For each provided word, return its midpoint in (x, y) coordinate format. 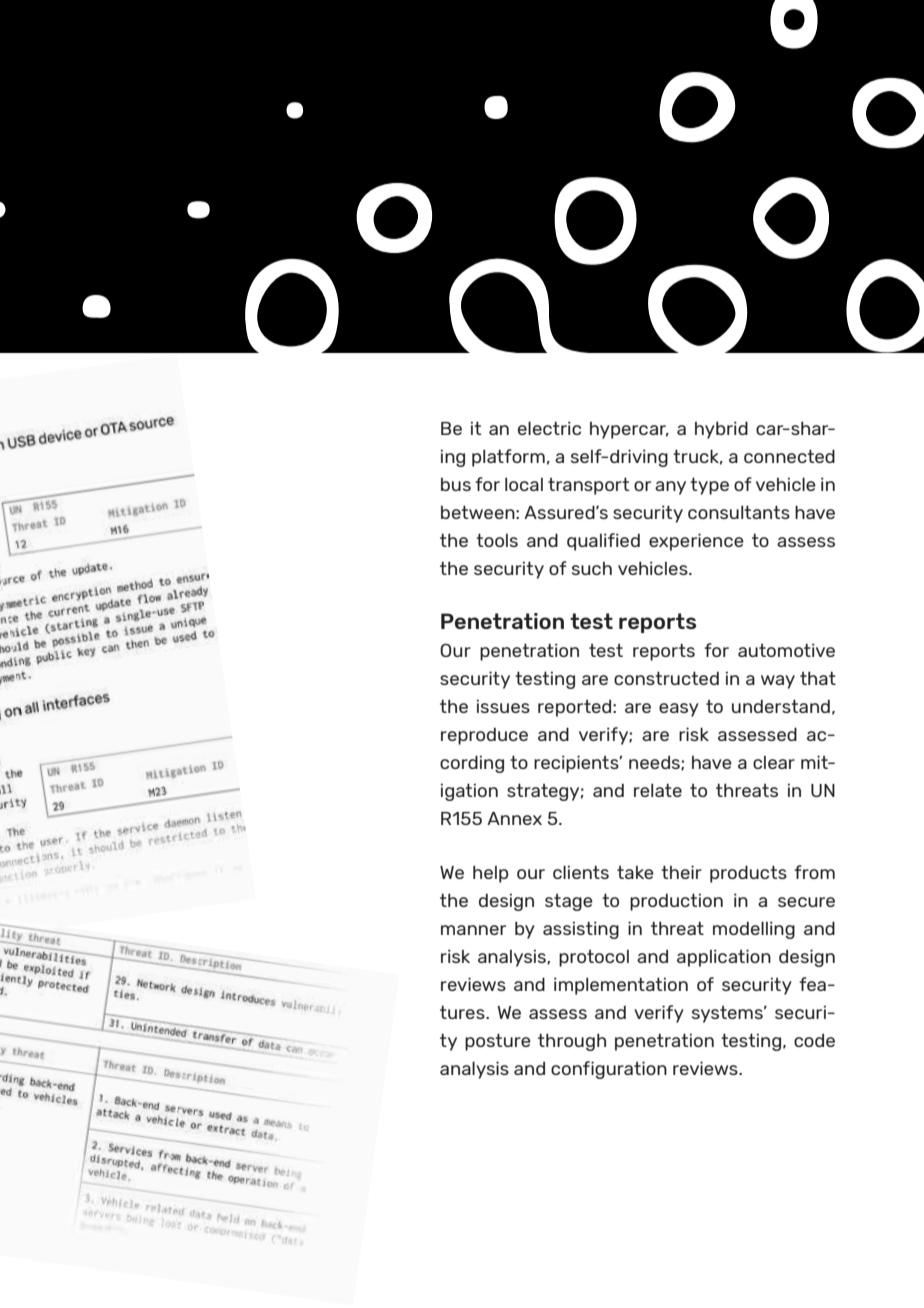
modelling (754, 930)
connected (789, 456)
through (572, 1042)
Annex (514, 818)
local (524, 484)
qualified (603, 542)
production (676, 902)
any (670, 488)
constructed (666, 678)
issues (503, 706)
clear (774, 762)
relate (658, 790)
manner (473, 930)
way (778, 682)
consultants (739, 512)
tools (497, 540)
